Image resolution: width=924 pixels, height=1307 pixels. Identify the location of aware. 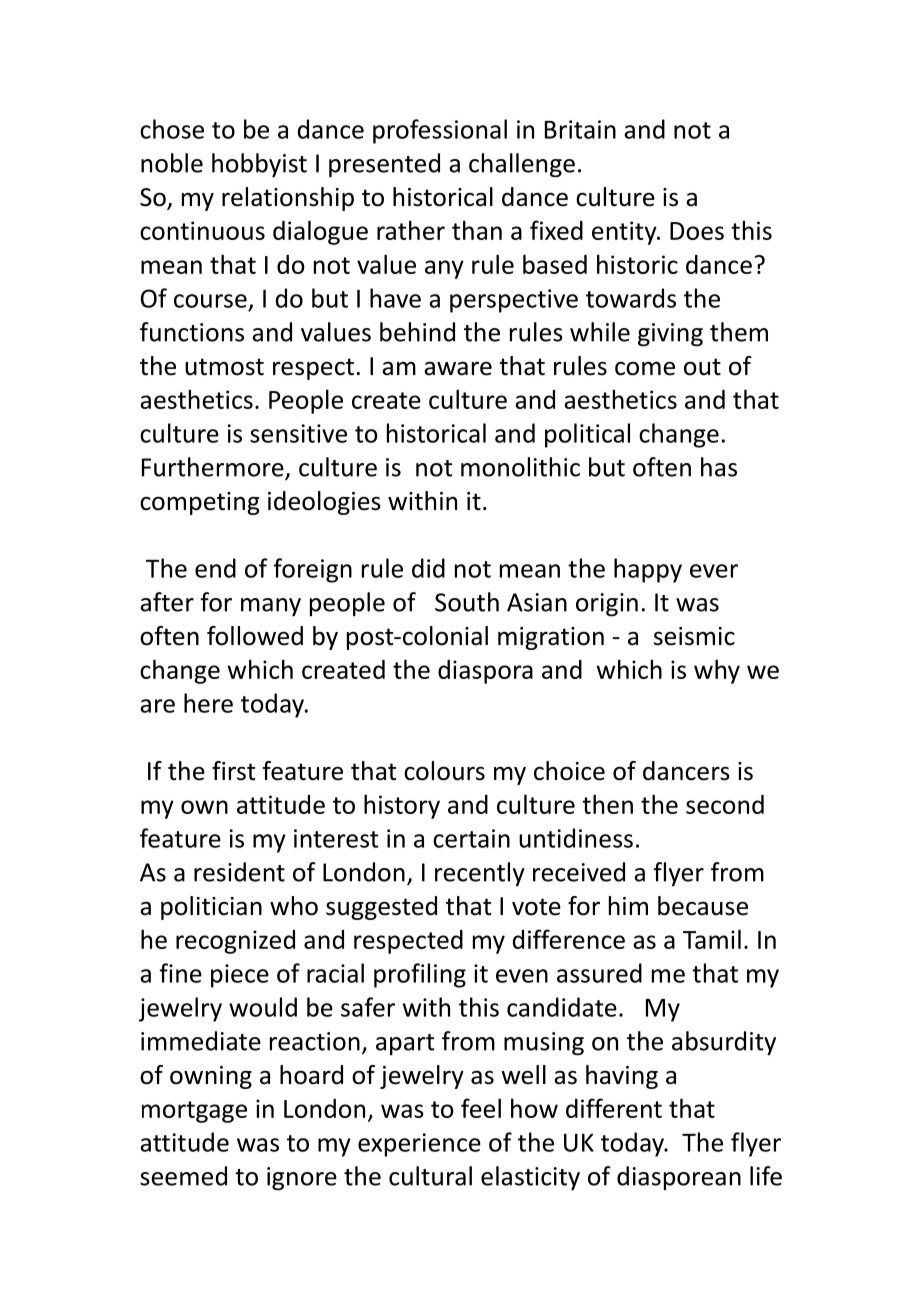
(458, 368).
